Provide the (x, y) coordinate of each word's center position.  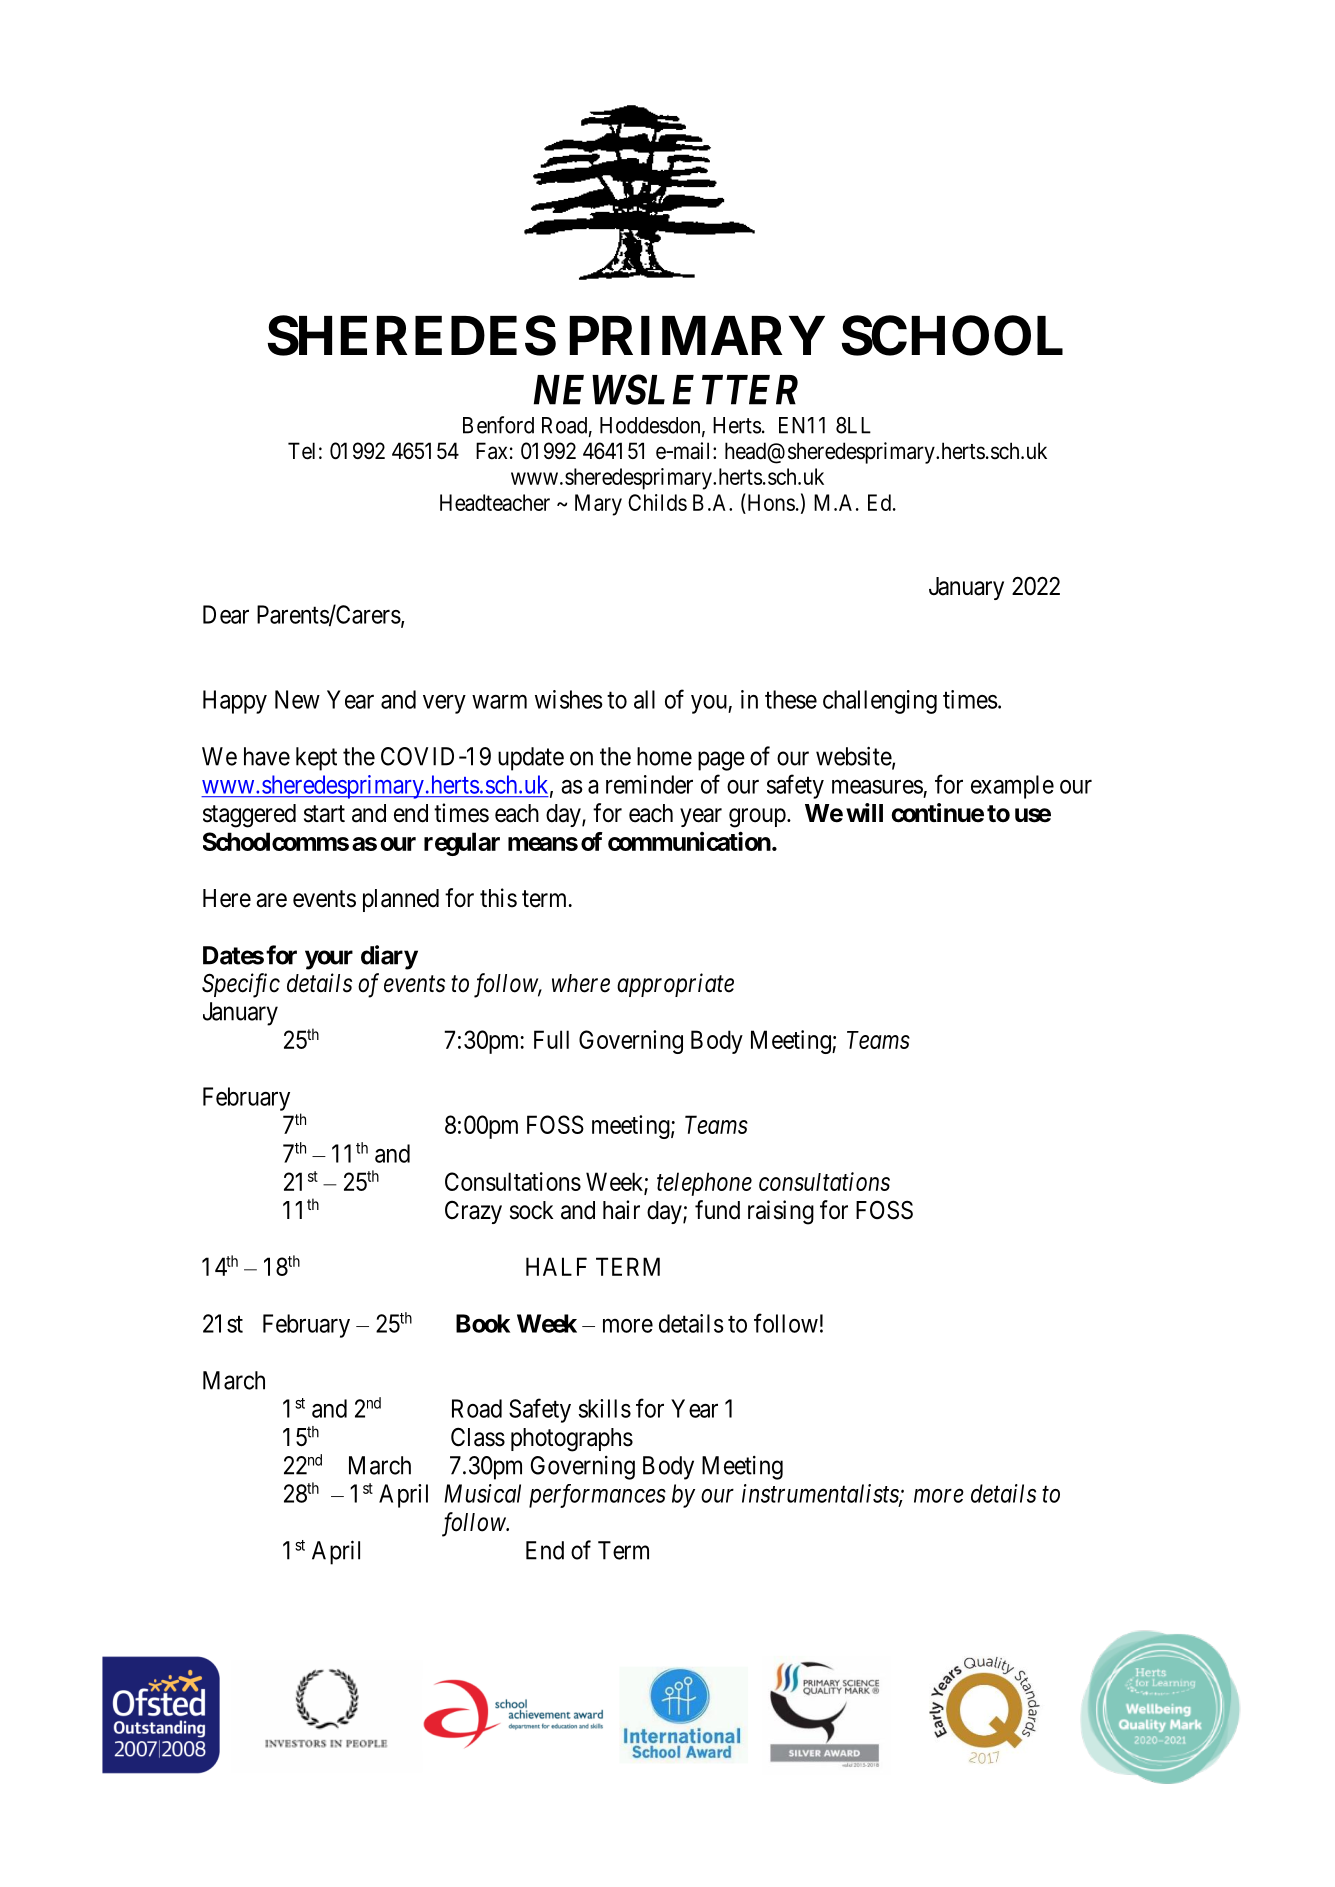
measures (877, 787)
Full (551, 1039)
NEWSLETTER (666, 389)
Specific (241, 985)
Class (478, 1437)
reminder (649, 784)
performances (597, 1496)
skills (605, 1408)
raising (781, 1212)
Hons (770, 502)
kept (316, 759)
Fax (491, 451)
